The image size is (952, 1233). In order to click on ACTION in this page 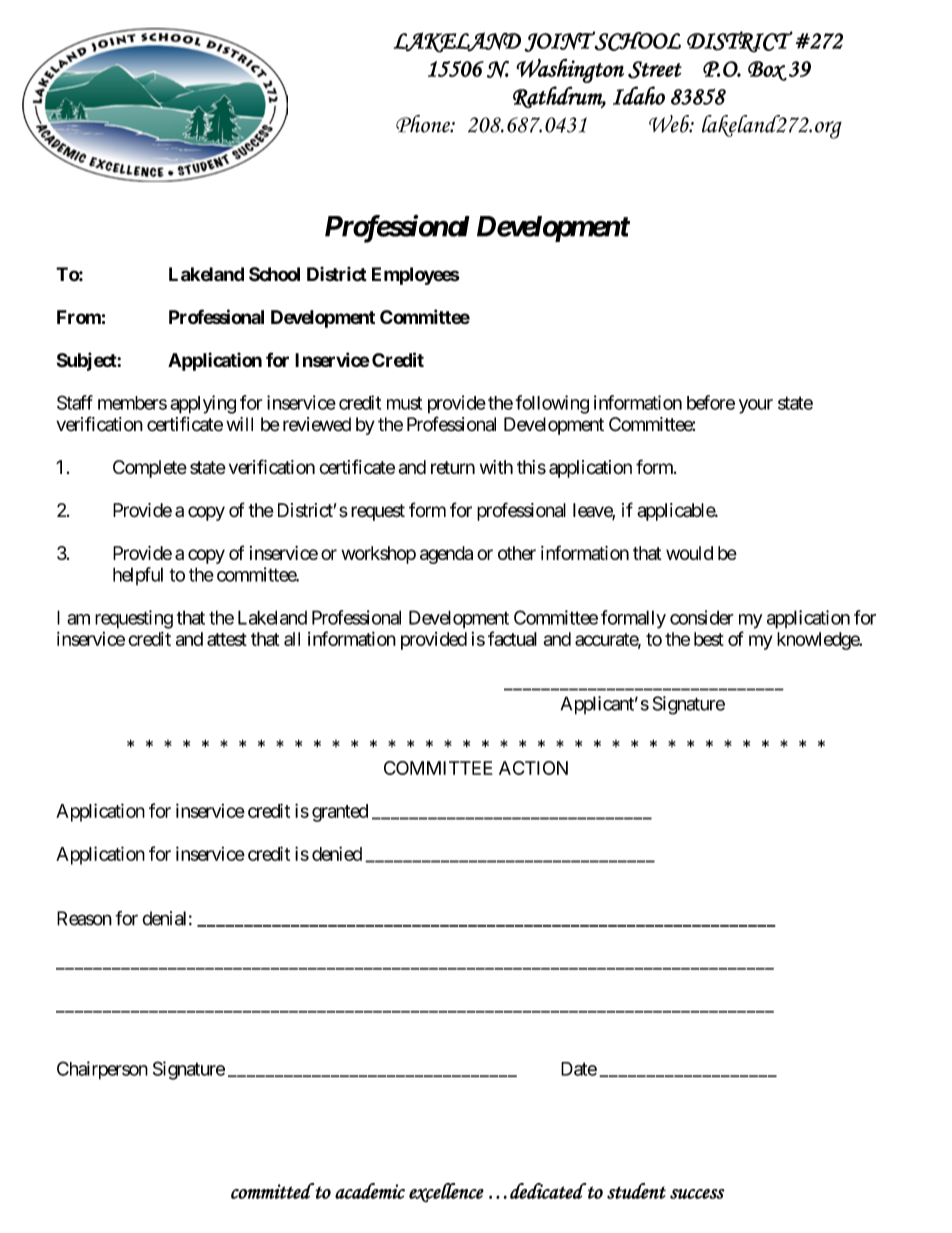, I will do `click(533, 768)`.
